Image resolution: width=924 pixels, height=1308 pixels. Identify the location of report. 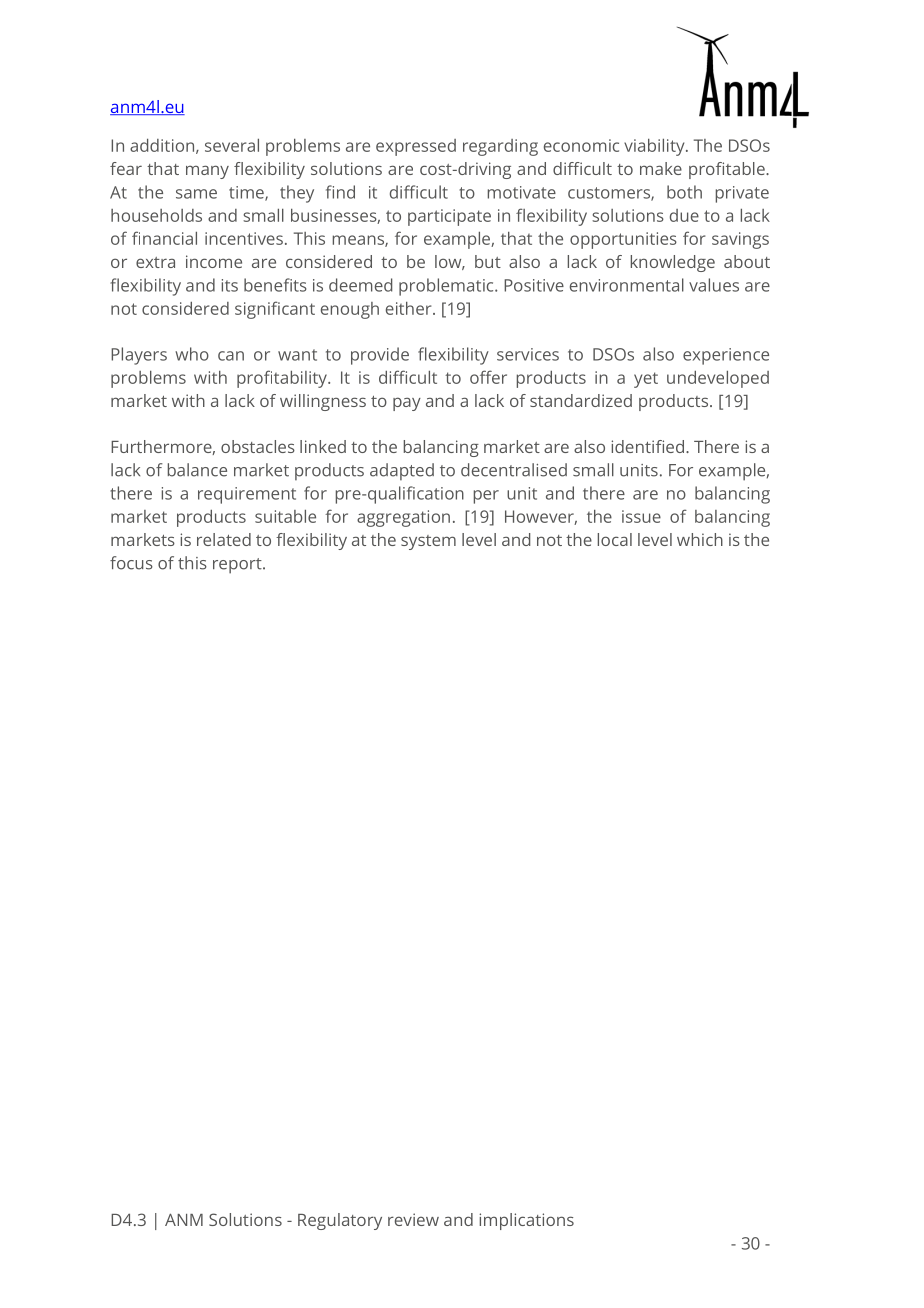
(238, 566).
